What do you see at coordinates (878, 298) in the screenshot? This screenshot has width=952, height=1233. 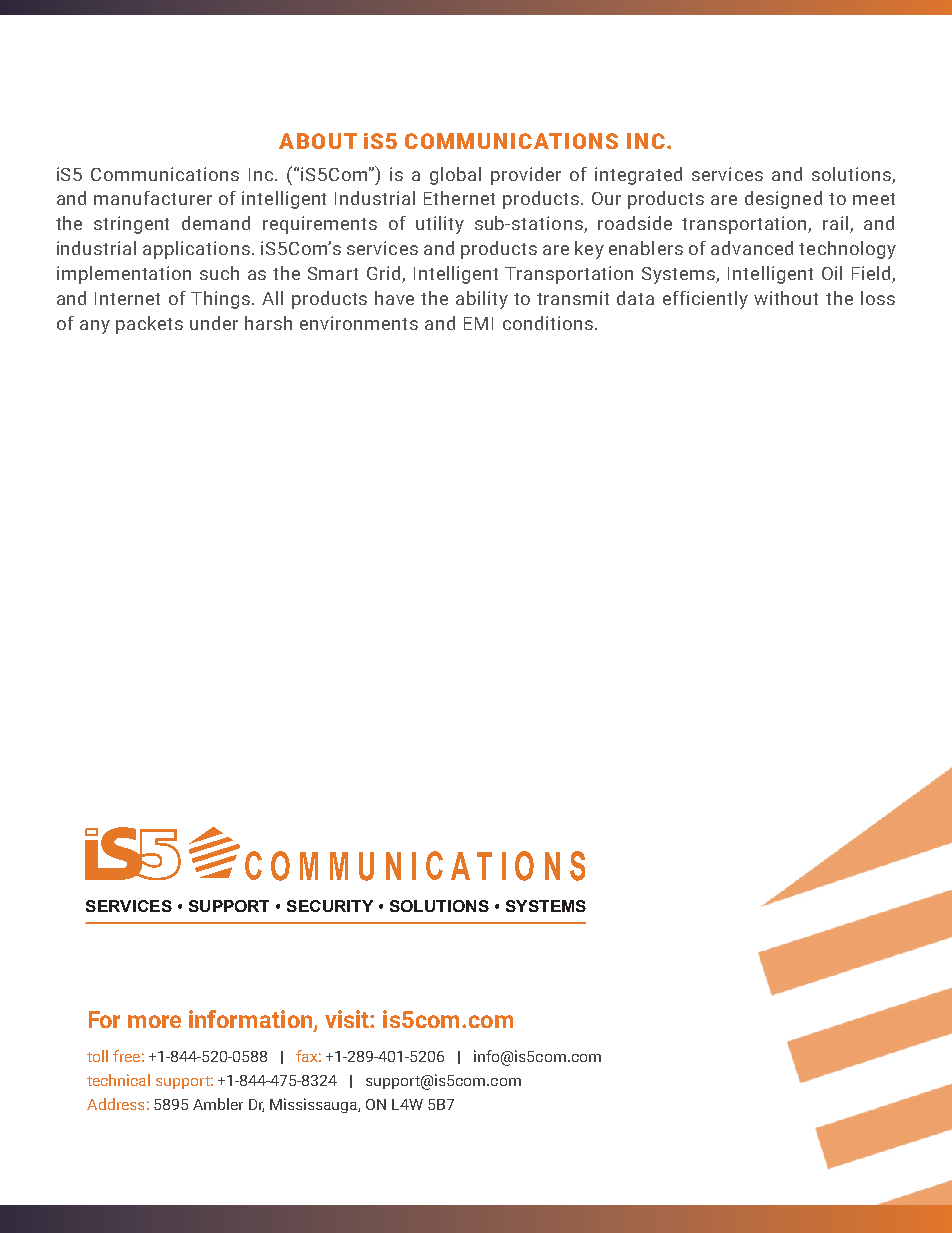 I see `loss` at bounding box center [878, 298].
